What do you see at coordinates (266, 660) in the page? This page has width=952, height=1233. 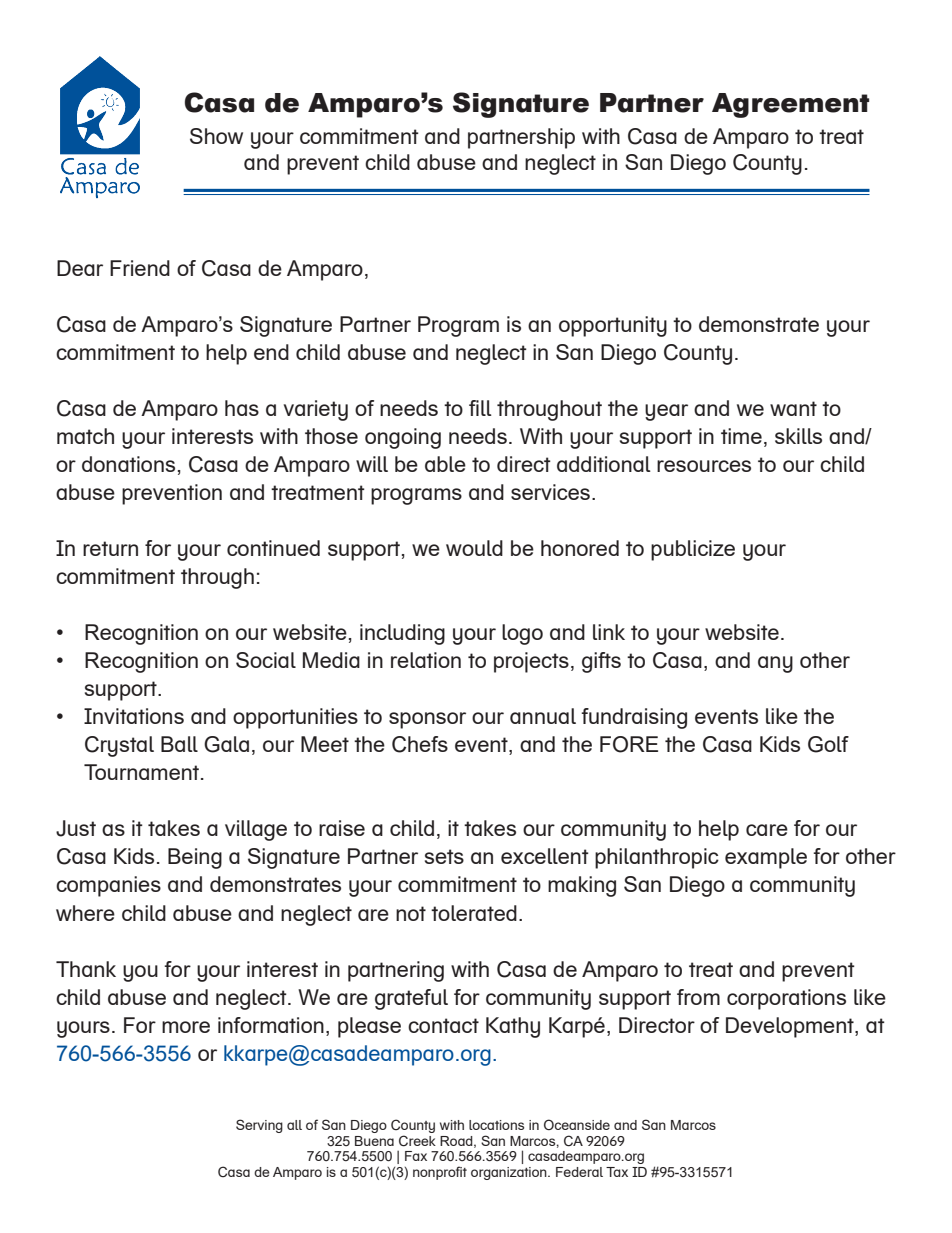 I see `Social` at bounding box center [266, 660].
